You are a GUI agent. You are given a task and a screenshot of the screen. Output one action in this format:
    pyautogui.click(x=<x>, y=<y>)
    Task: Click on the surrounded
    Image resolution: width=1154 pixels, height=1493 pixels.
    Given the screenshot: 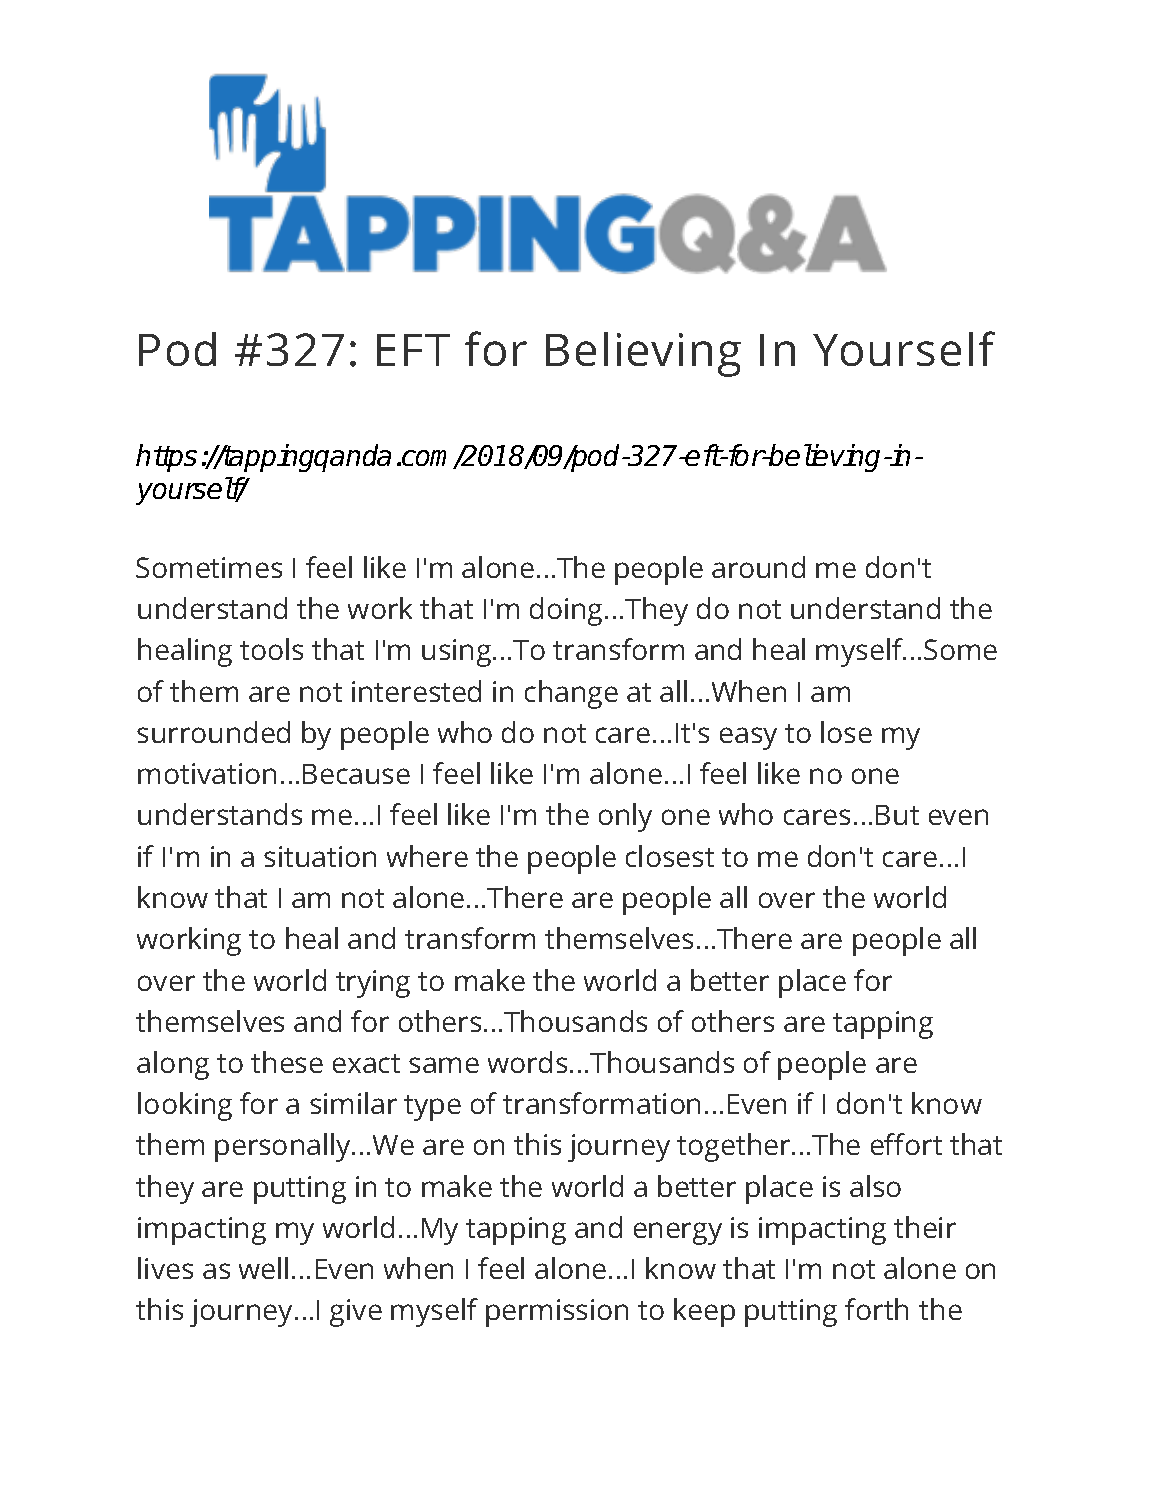 What is the action you would take?
    pyautogui.click(x=213, y=732)
